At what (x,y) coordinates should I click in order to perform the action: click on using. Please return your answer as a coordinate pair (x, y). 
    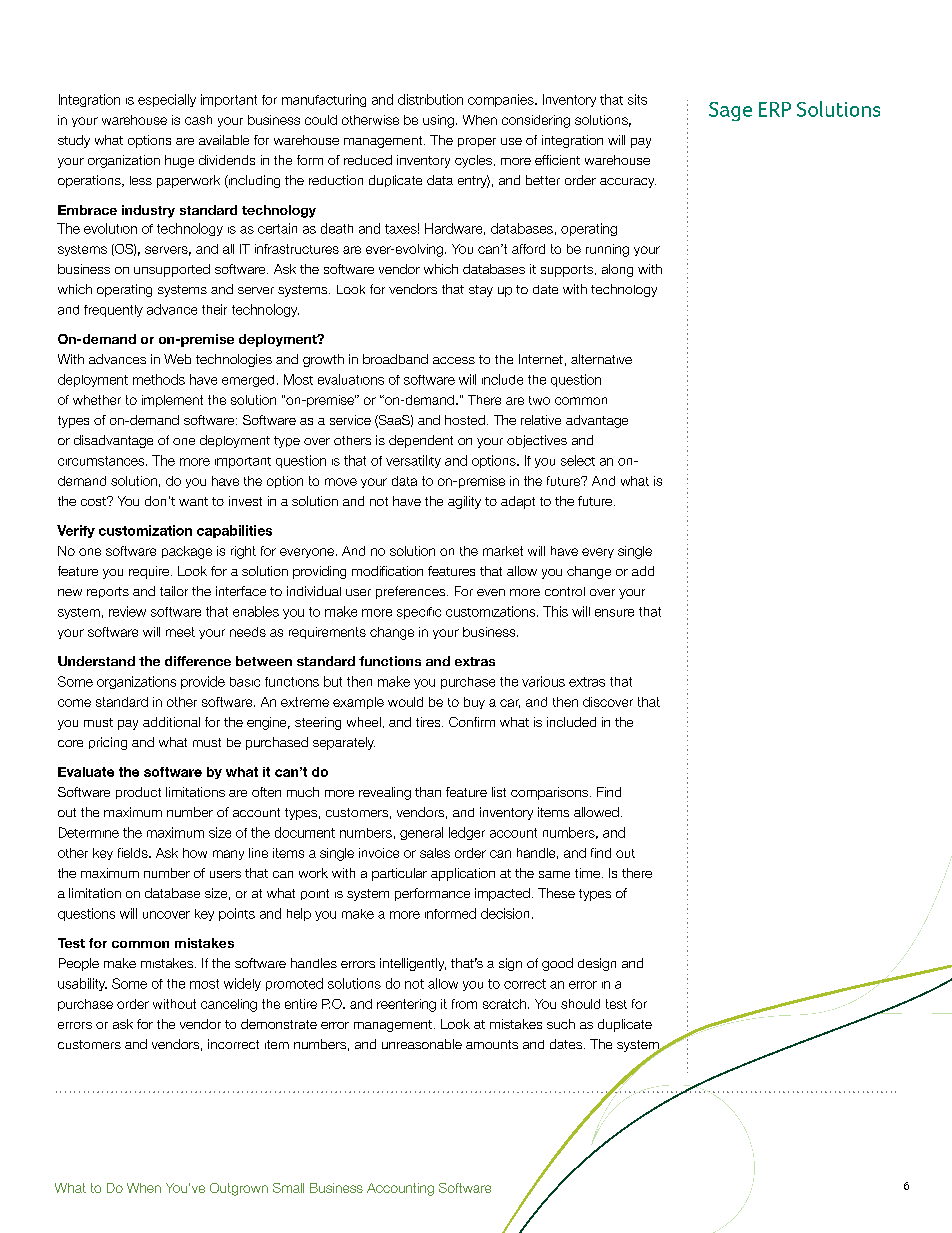
    Looking at the image, I should click on (438, 121).
